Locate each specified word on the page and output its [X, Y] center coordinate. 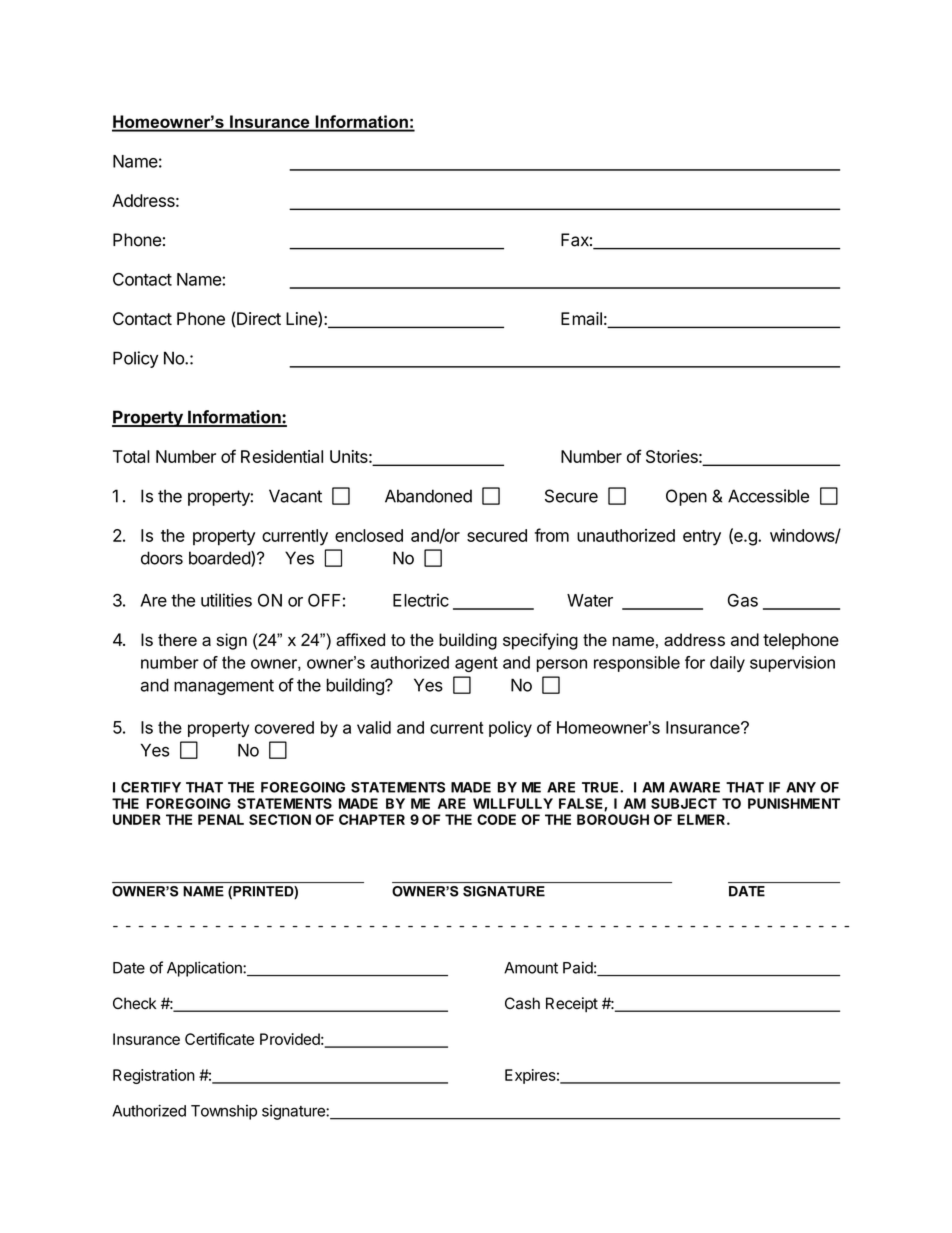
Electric [421, 600]
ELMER [702, 819]
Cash [522, 1003]
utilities [226, 600]
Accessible [768, 496]
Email [581, 318]
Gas [743, 600]
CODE [496, 819]
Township [224, 1112]
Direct [259, 318]
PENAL [221, 819]
